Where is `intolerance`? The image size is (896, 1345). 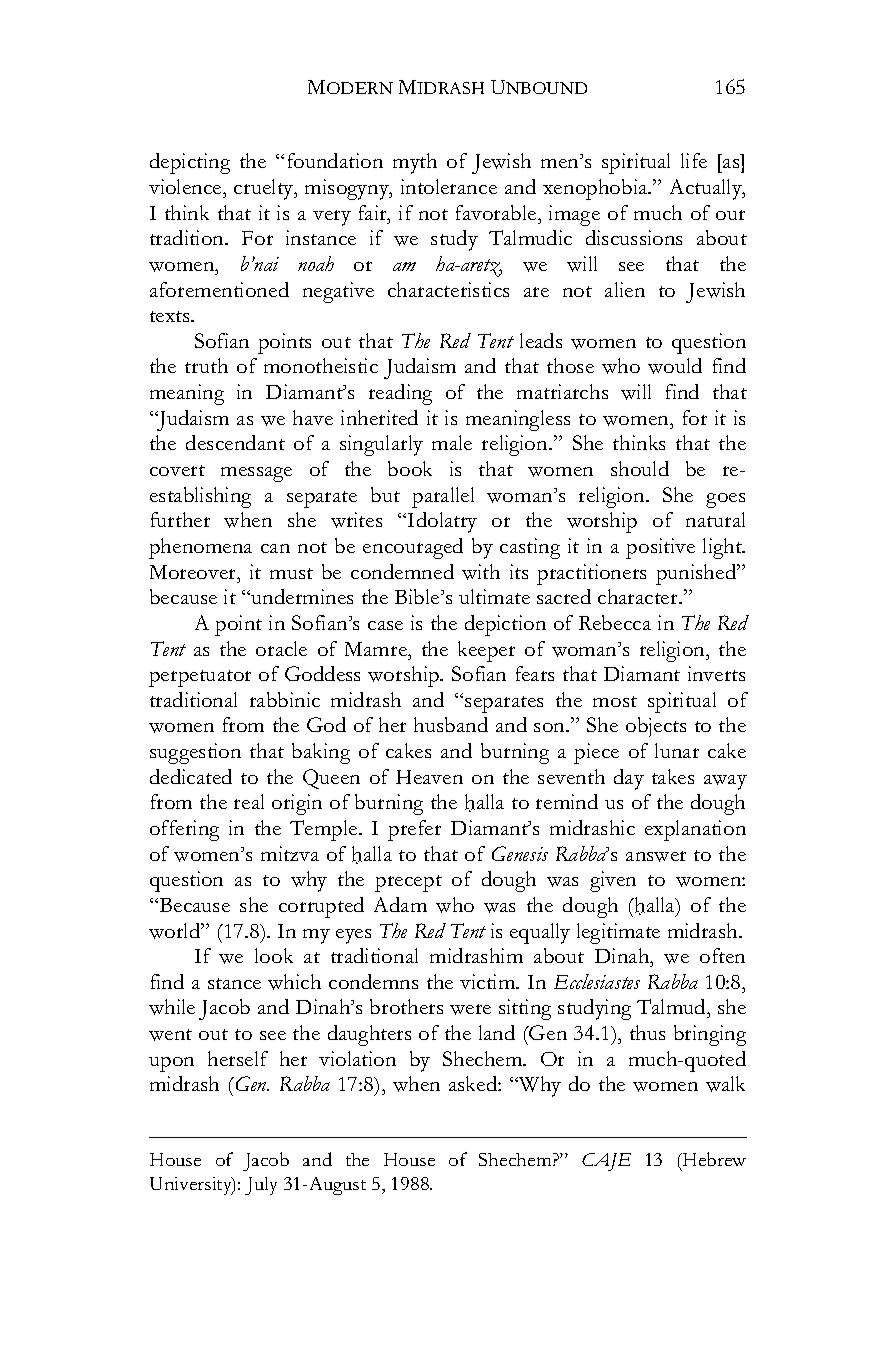 intolerance is located at coordinates (449, 186).
